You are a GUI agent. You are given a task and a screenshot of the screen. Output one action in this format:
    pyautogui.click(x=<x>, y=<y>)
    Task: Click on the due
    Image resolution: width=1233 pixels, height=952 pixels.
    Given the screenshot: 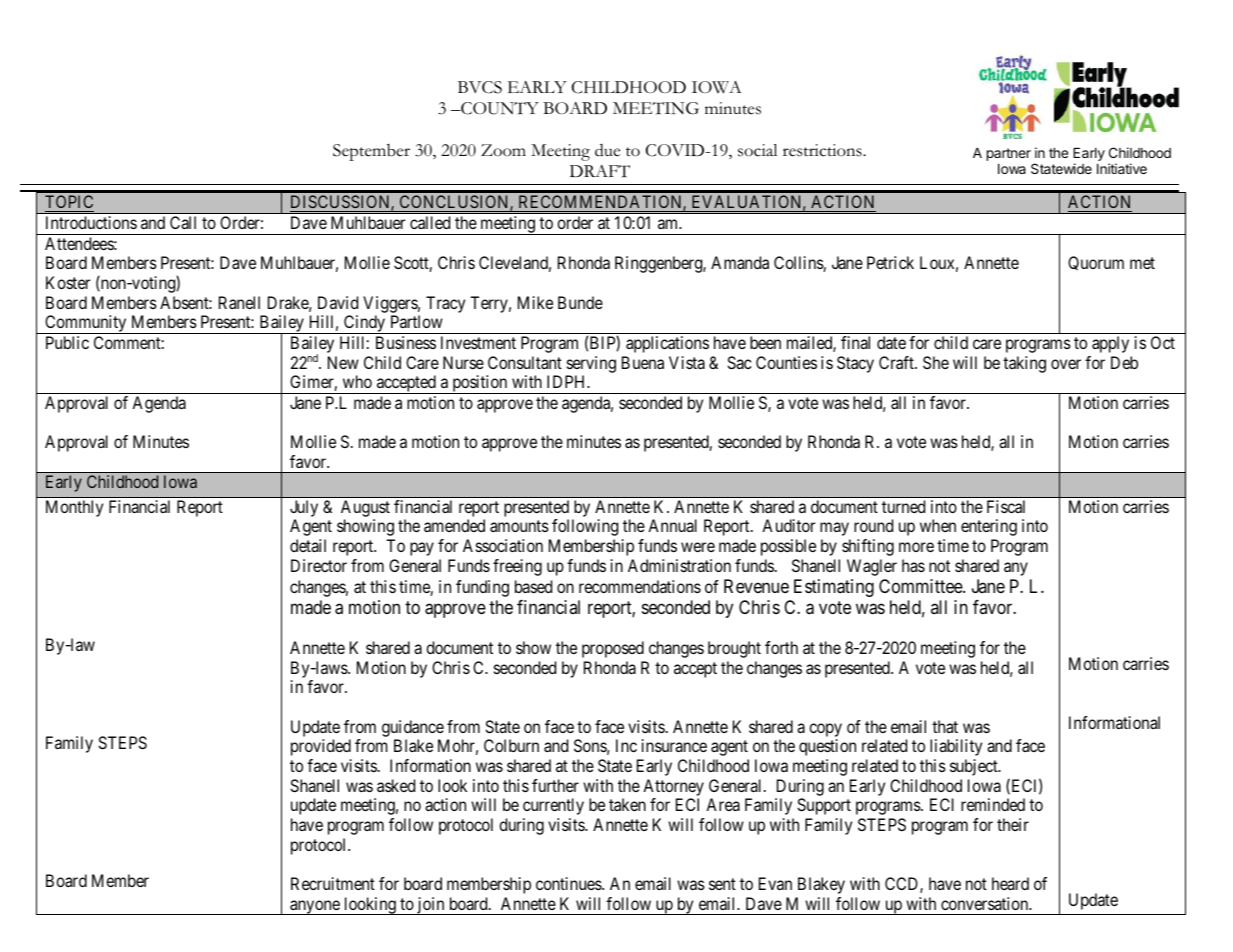 What is the action you would take?
    pyautogui.click(x=607, y=150)
